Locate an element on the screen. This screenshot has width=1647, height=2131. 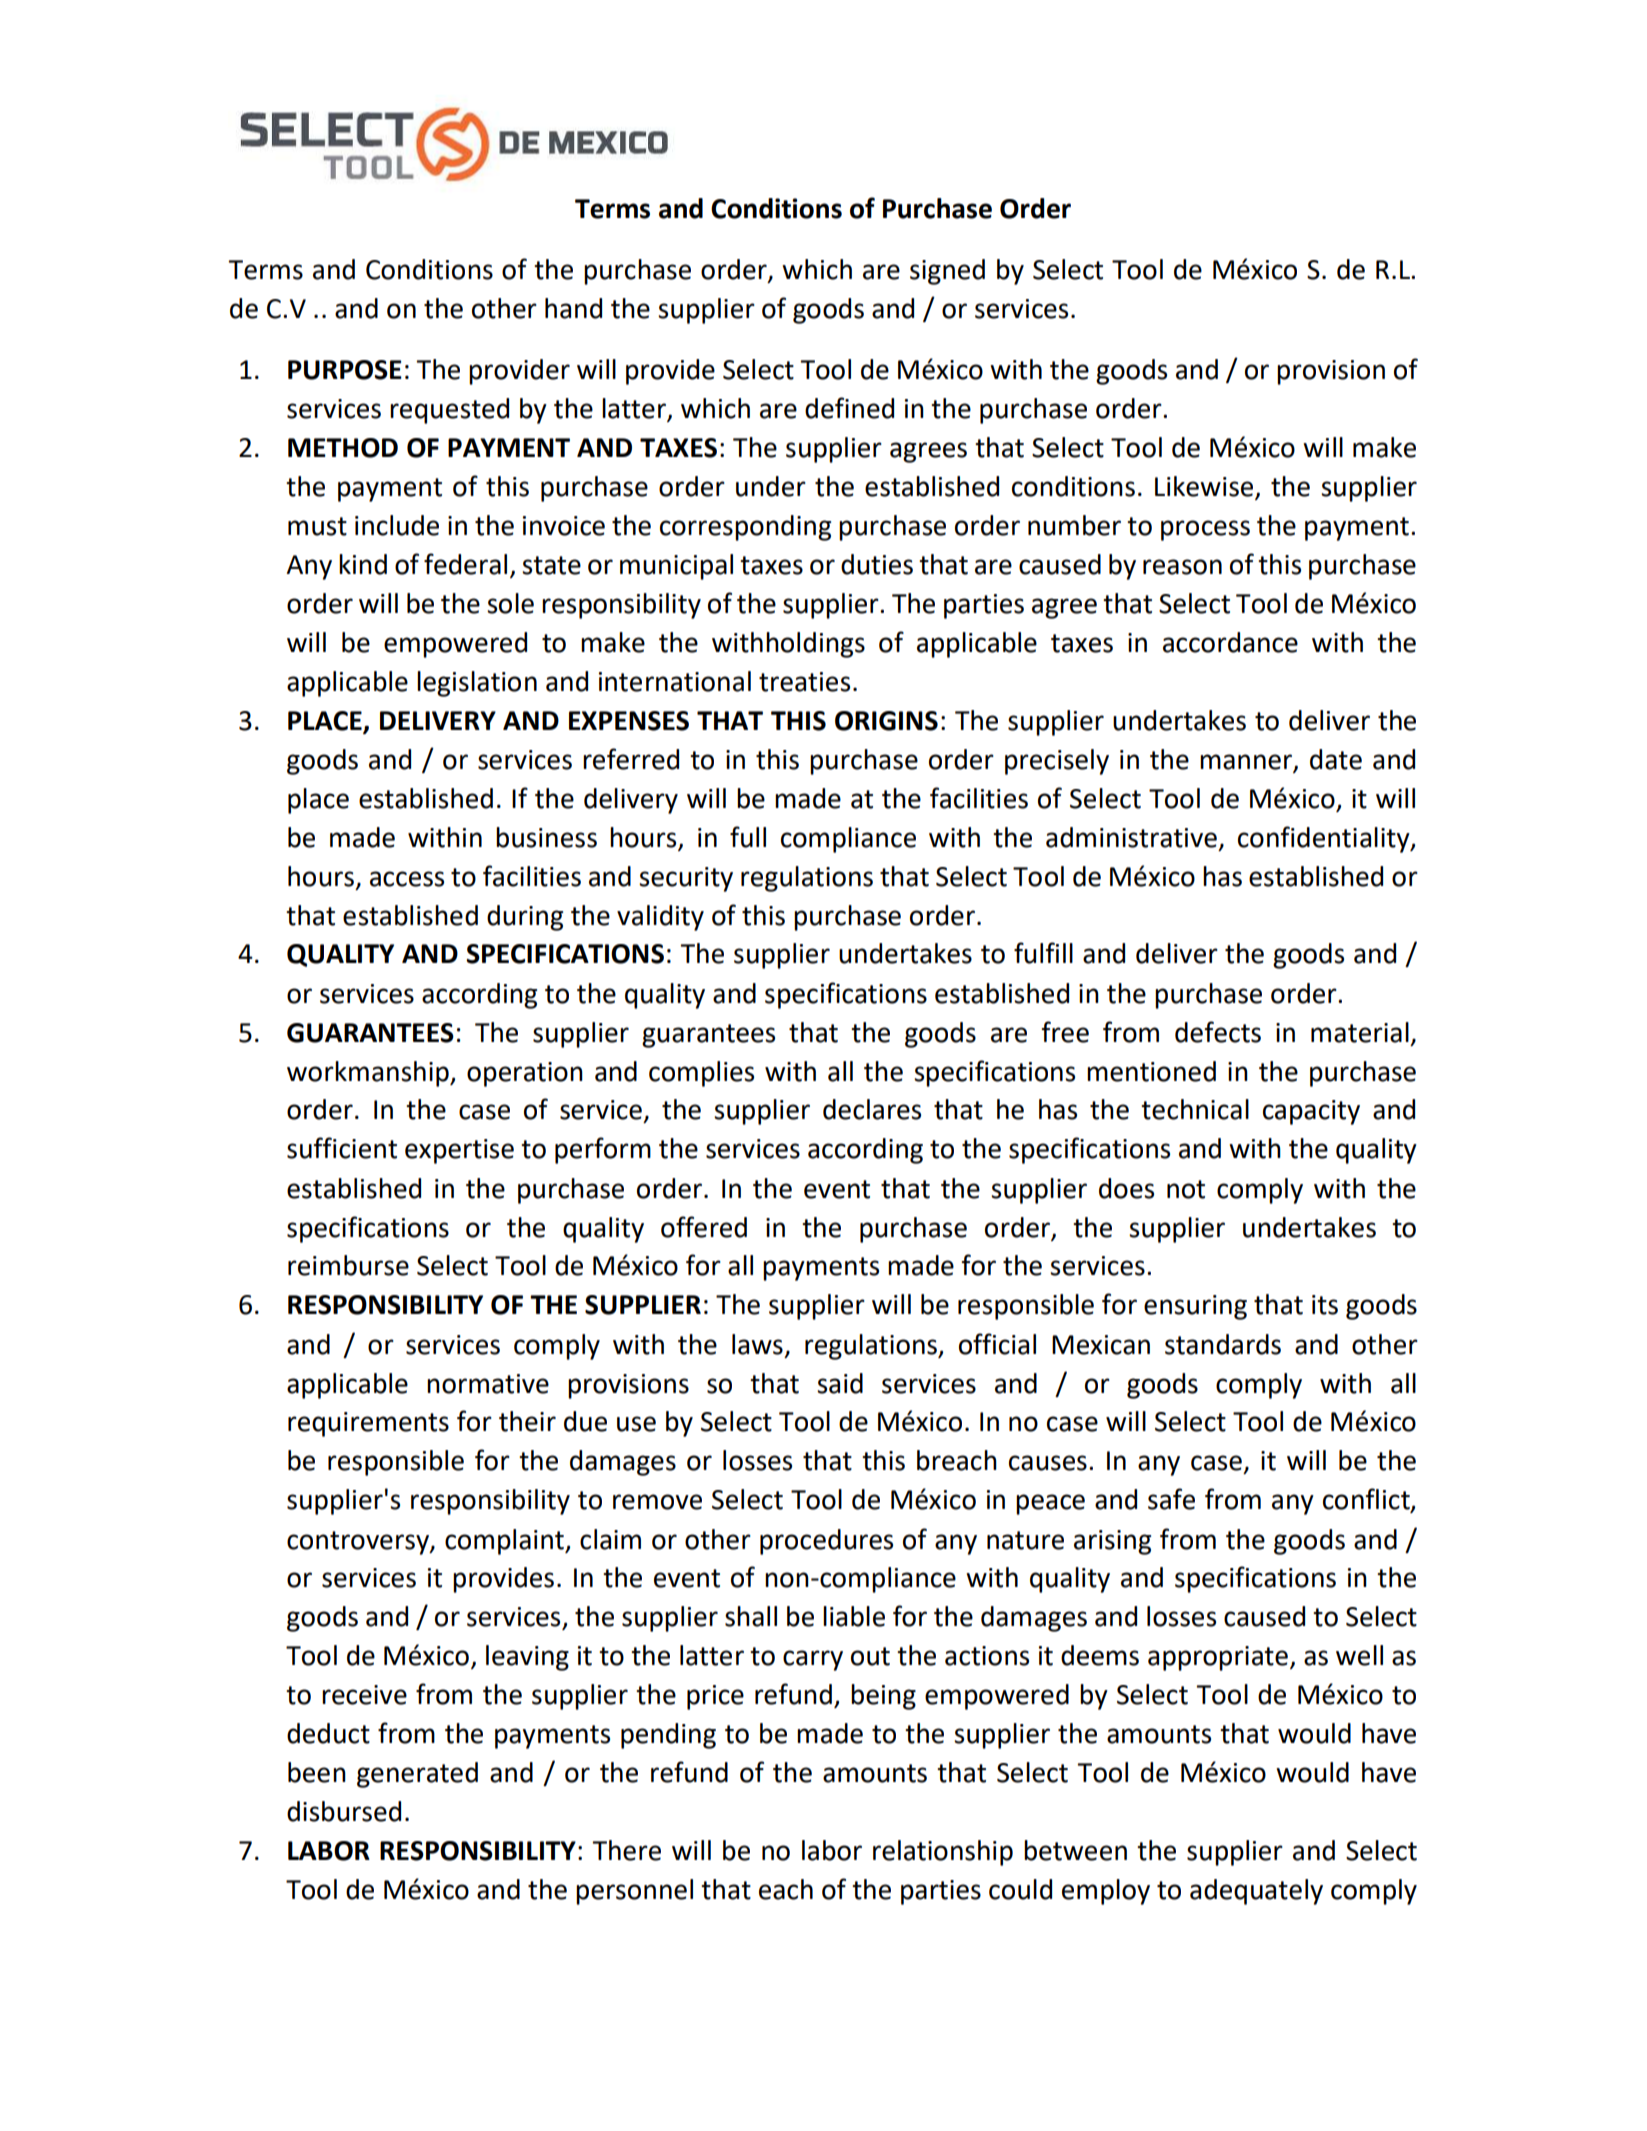
PURPOSE is located at coordinates (345, 370).
